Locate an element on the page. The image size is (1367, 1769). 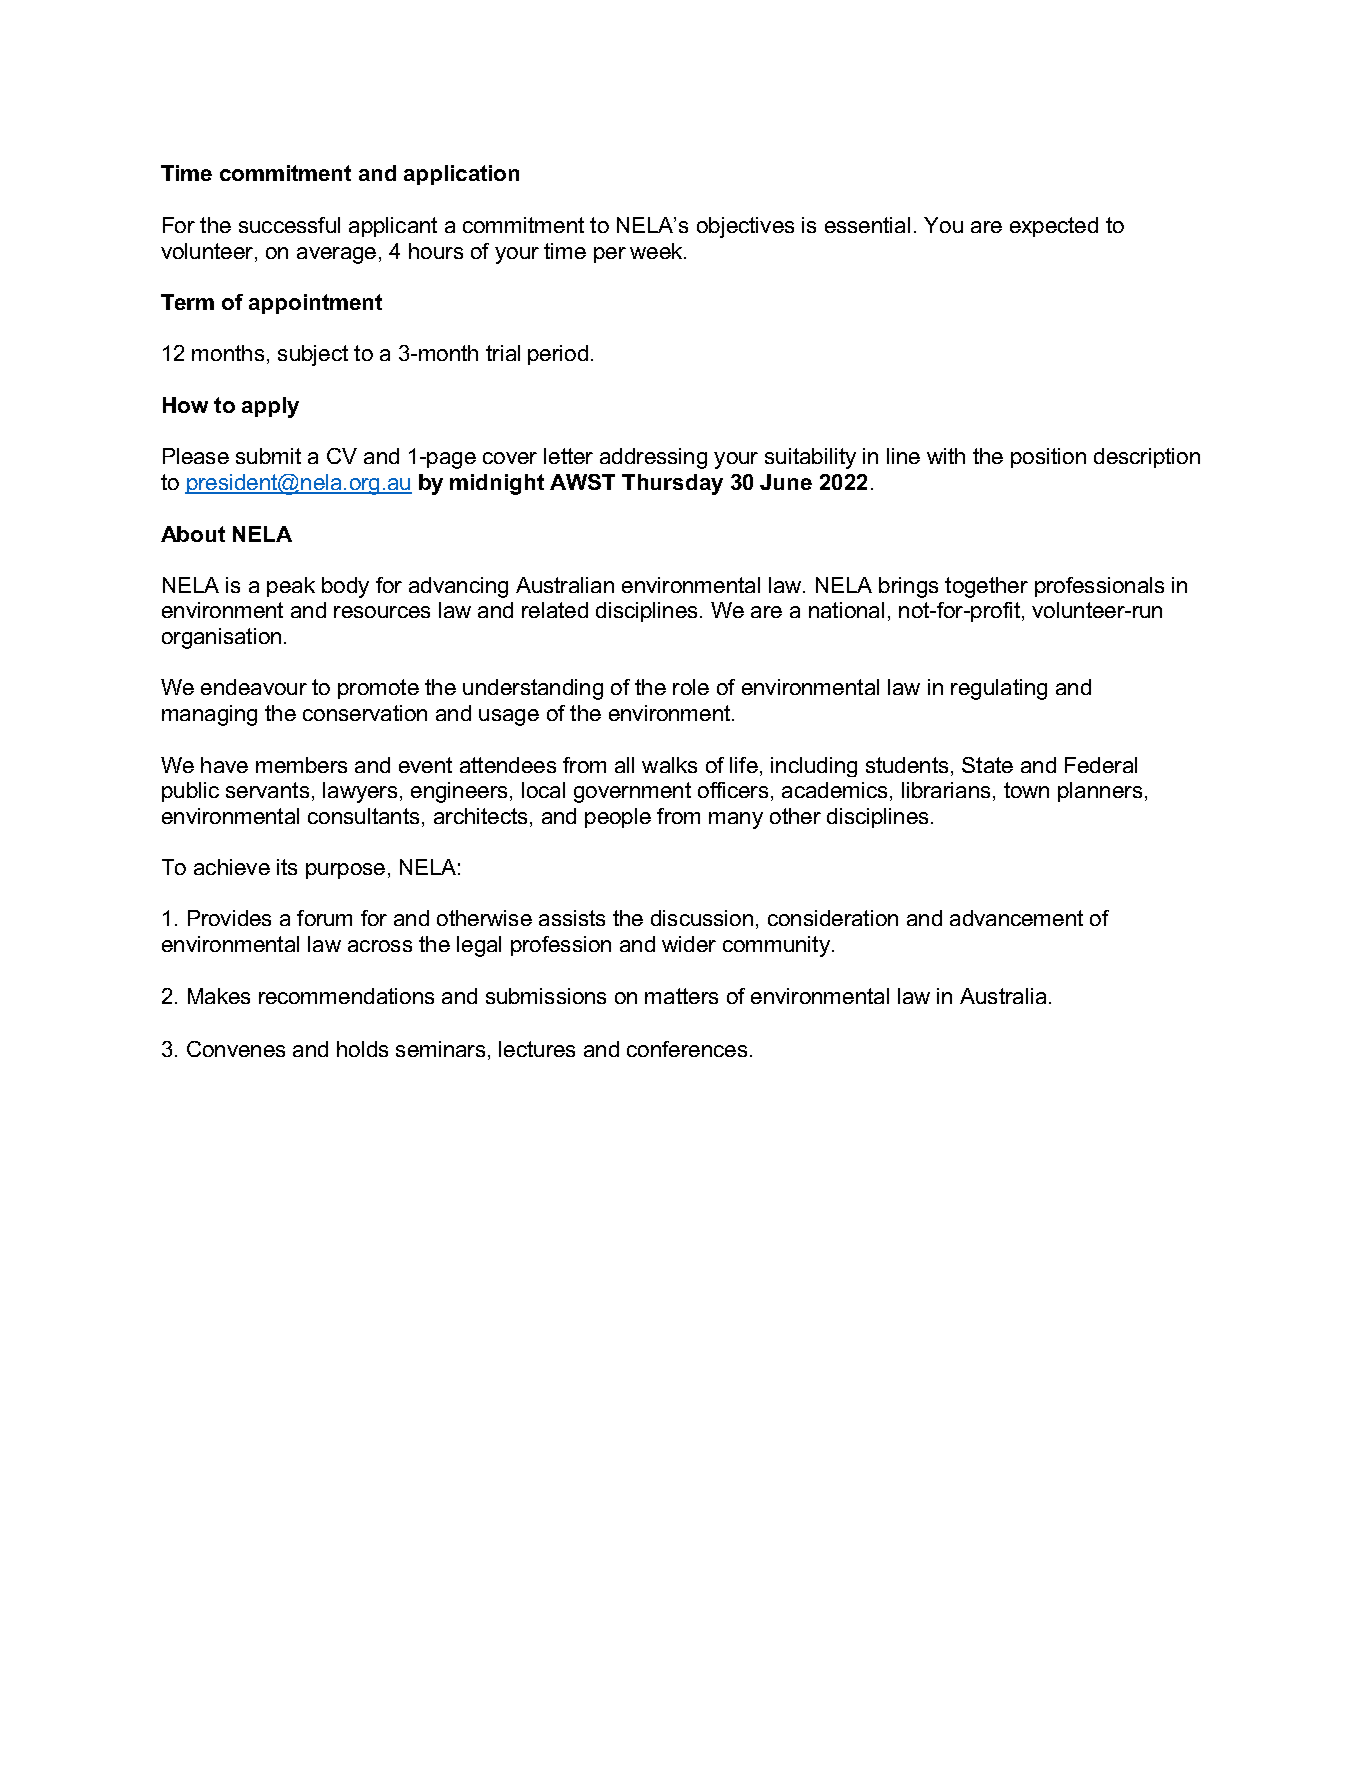
Thursday is located at coordinates (672, 484).
